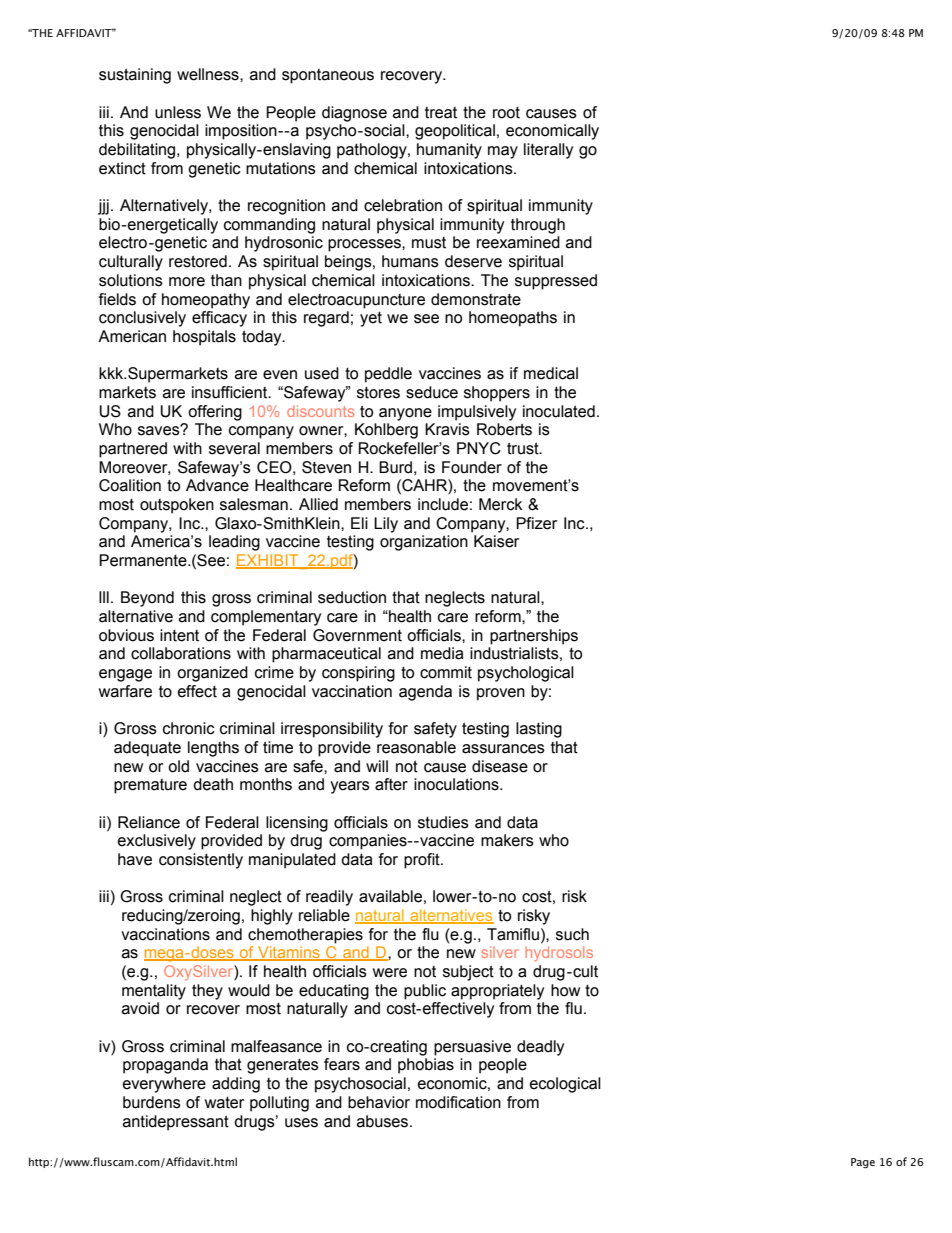 Image resolution: width=952 pixels, height=1233 pixels. What do you see at coordinates (551, 373) in the document?
I see `medical` at bounding box center [551, 373].
